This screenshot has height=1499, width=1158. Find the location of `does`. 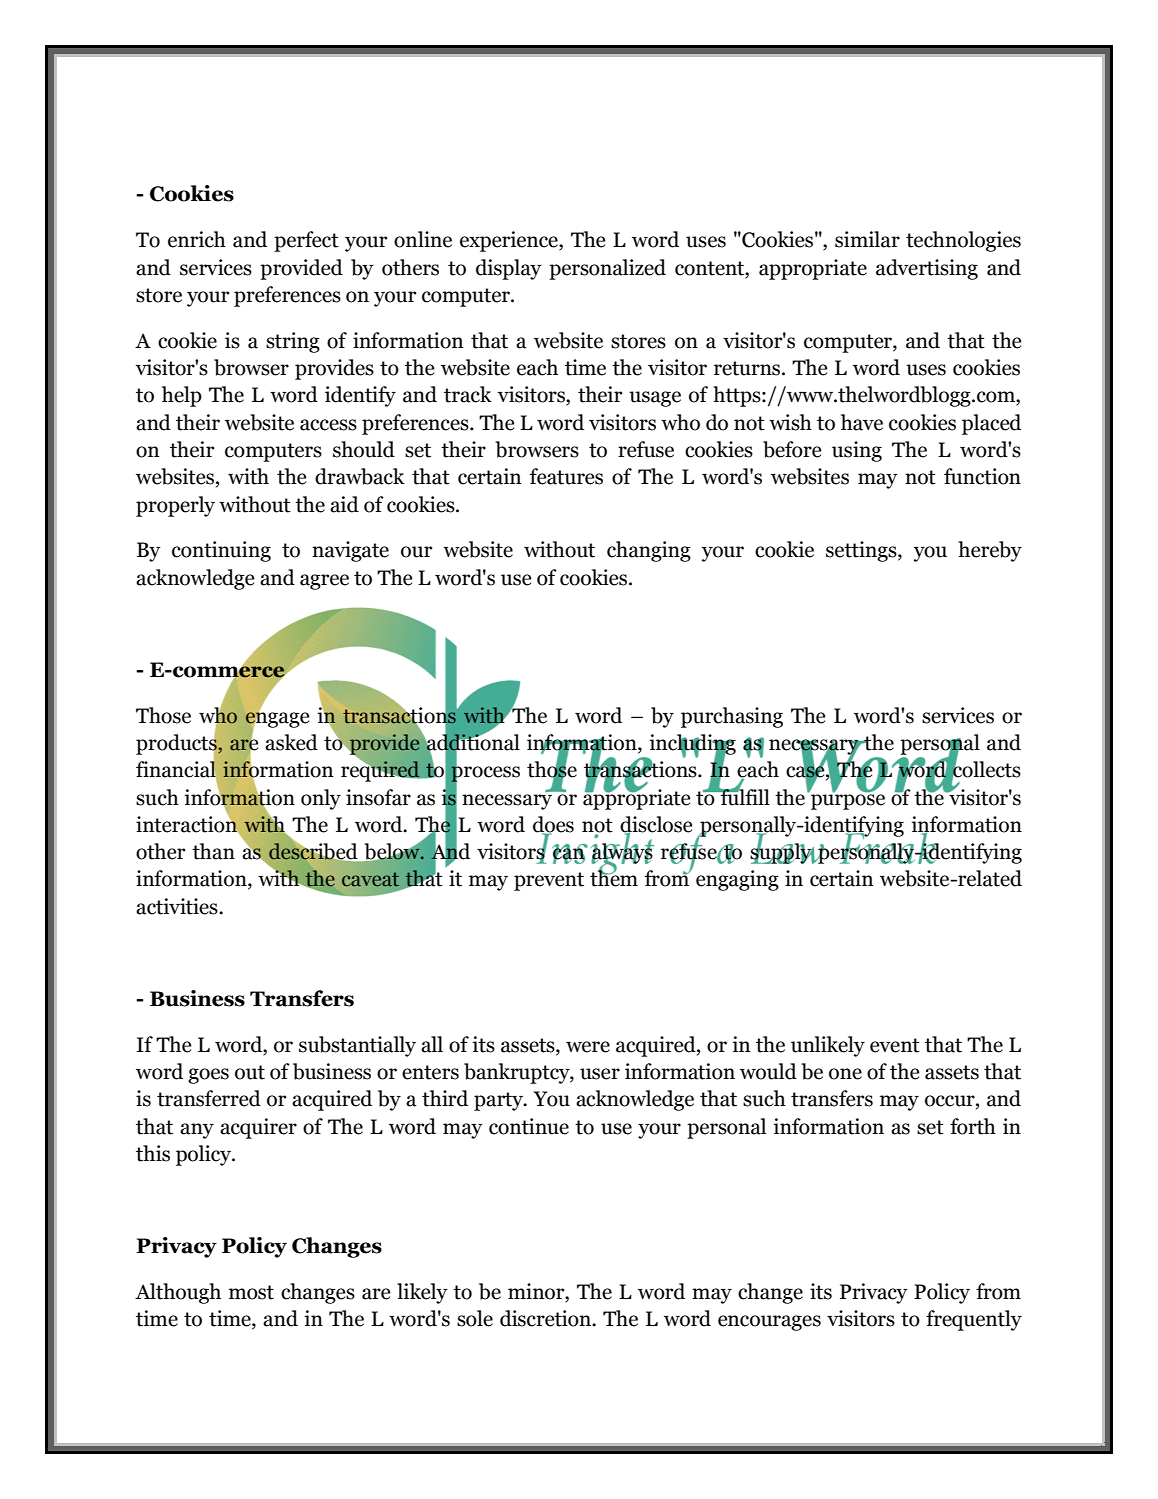

does is located at coordinates (553, 825).
